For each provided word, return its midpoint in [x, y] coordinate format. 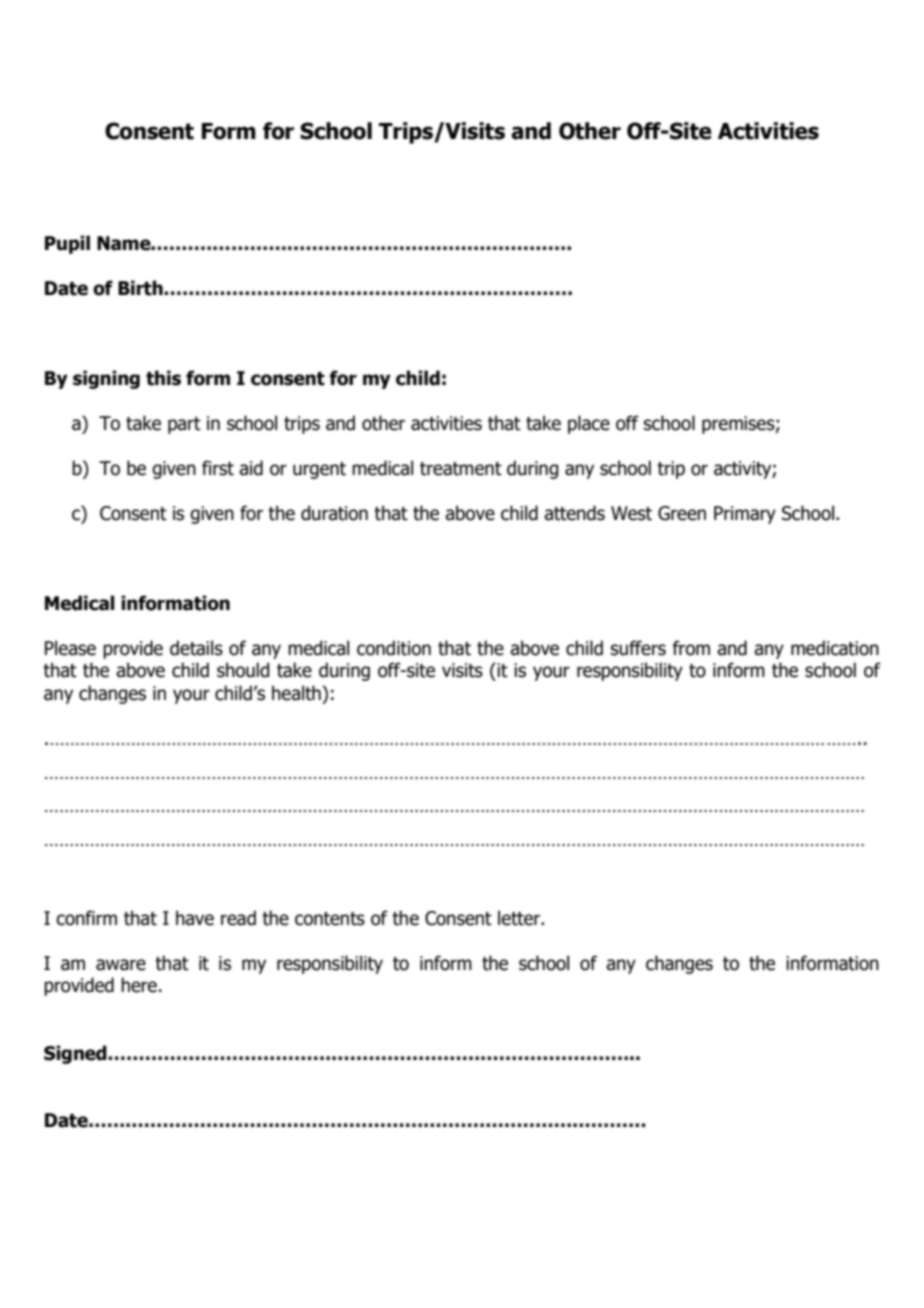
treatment [461, 469]
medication [835, 648]
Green [682, 513]
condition [394, 648]
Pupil [67, 244]
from [691, 648]
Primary [745, 515]
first [218, 468]
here [139, 985]
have [195, 918]
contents [330, 919]
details [196, 648]
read [238, 918]
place [589, 424]
